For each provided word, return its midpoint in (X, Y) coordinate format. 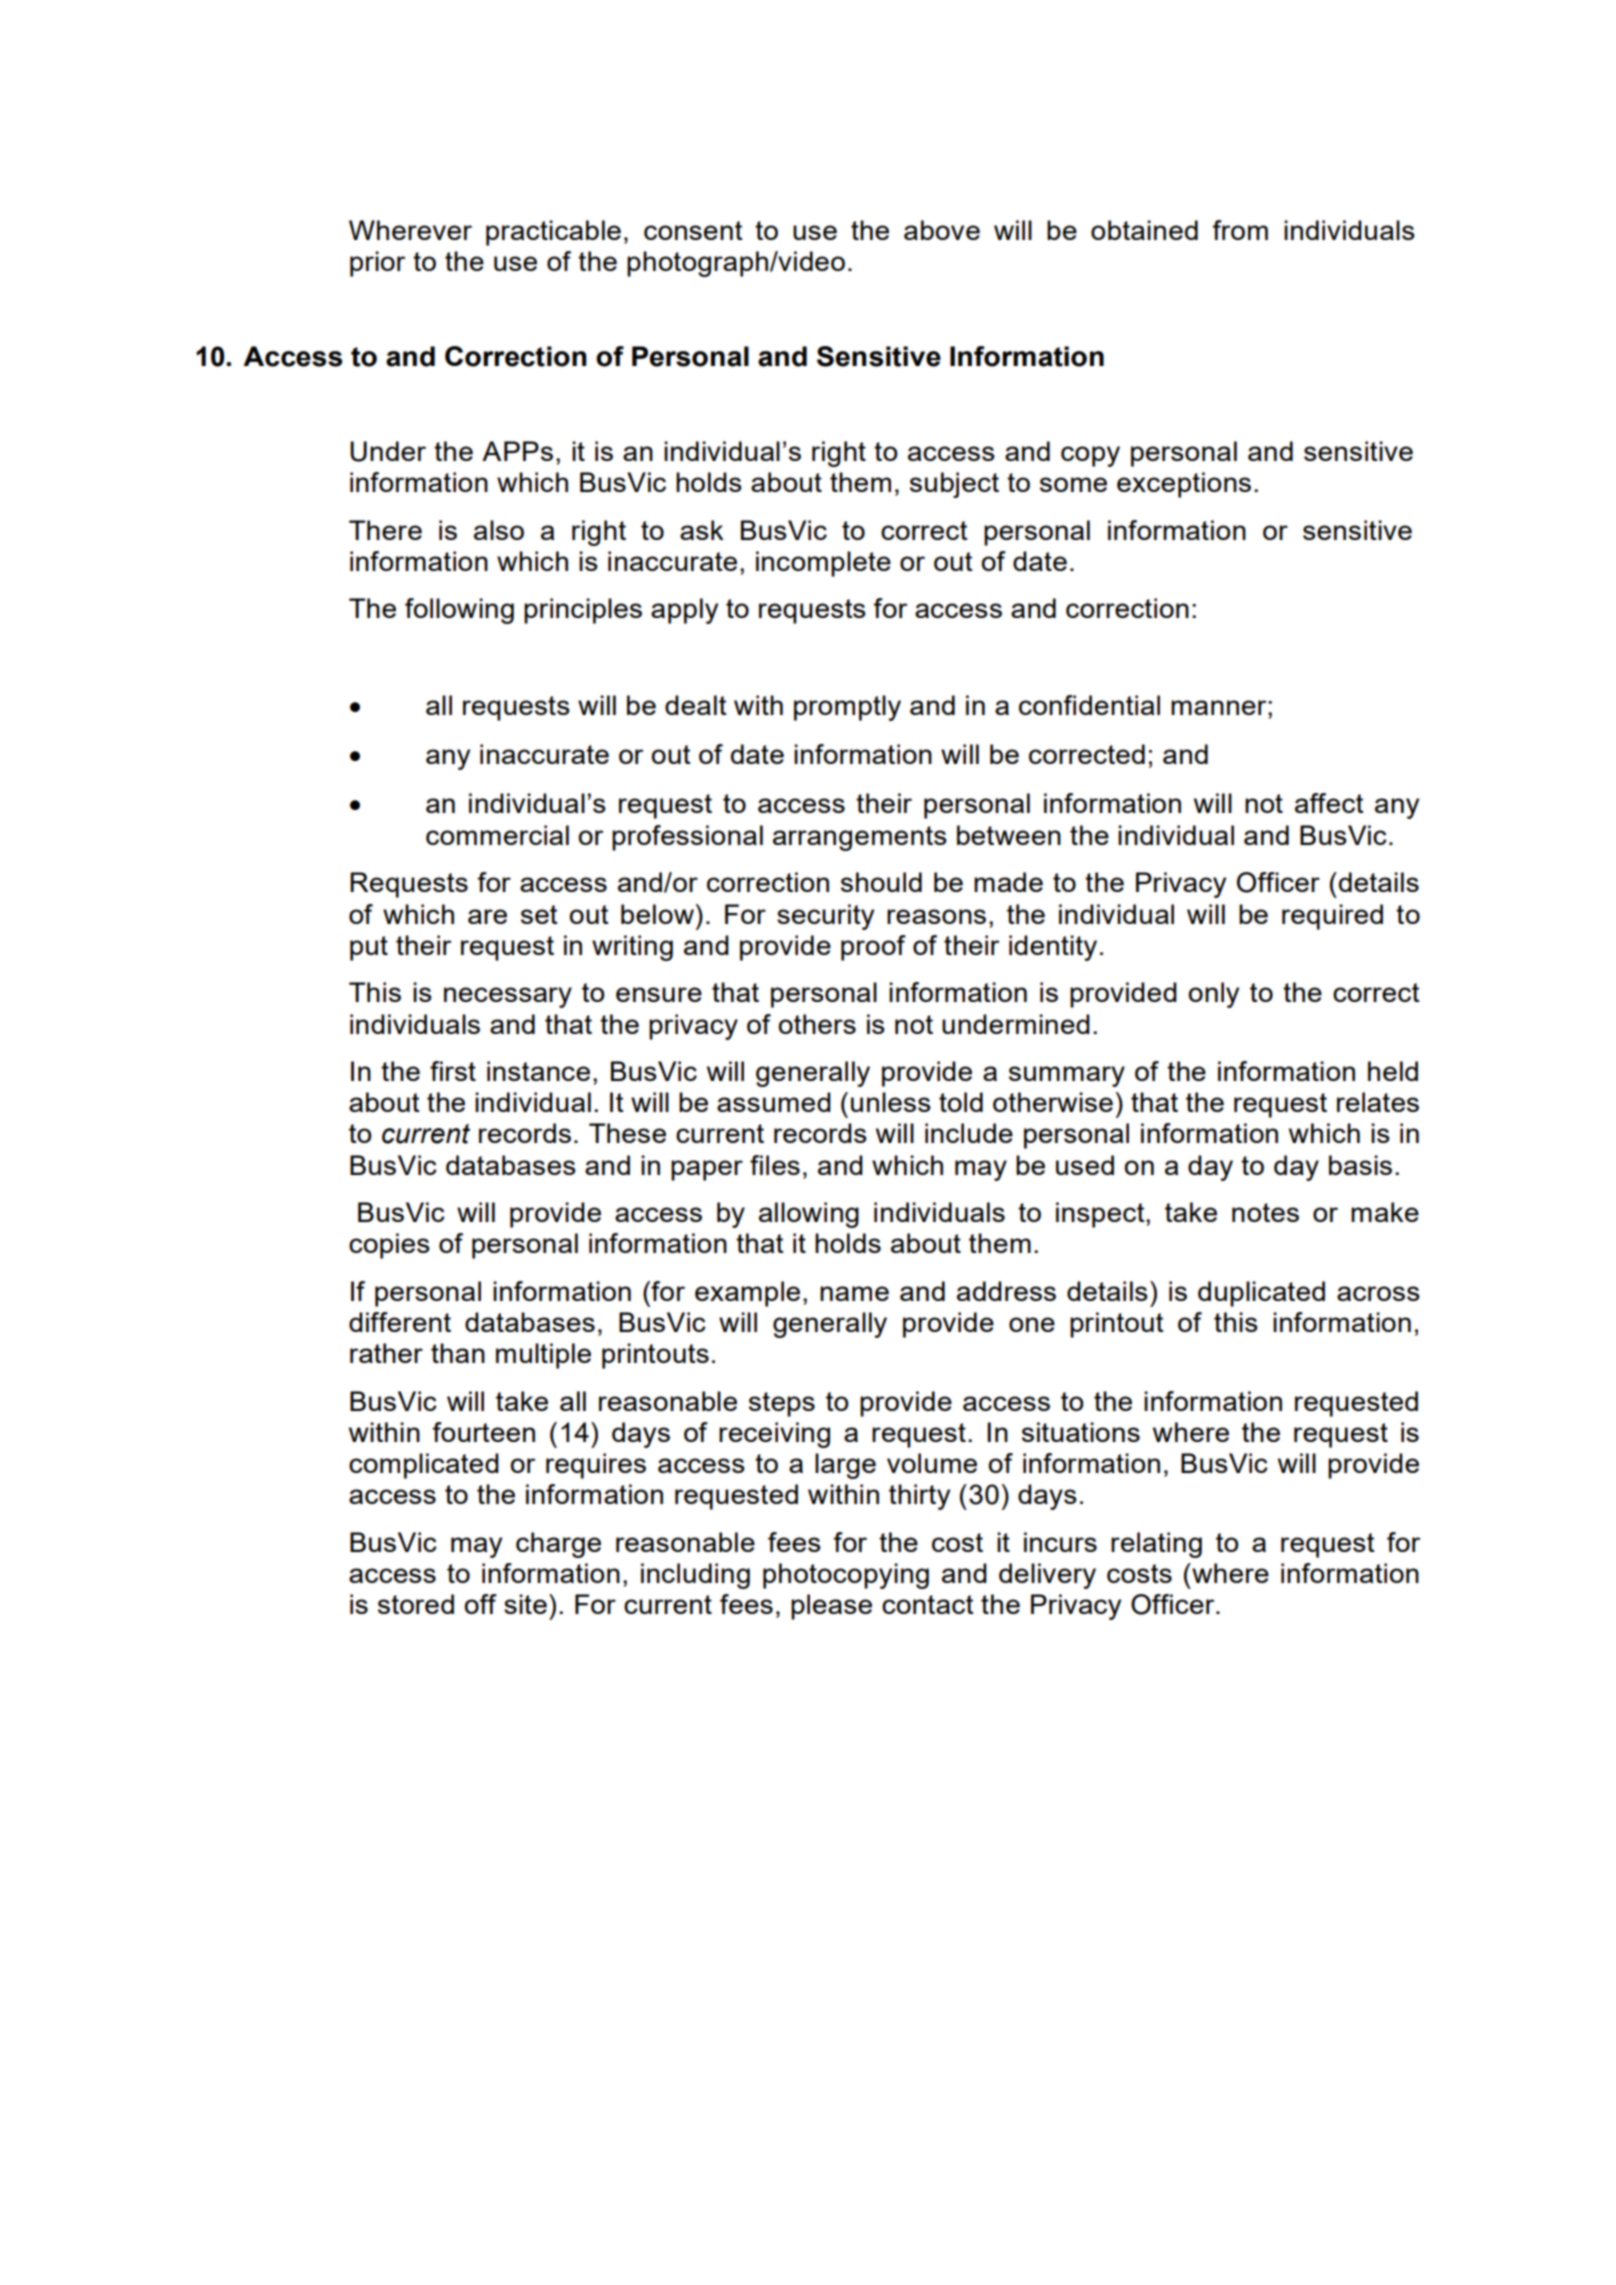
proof (873, 948)
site (525, 1604)
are (487, 916)
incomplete (823, 564)
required (1332, 917)
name (854, 1293)
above (942, 230)
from (1240, 230)
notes (1265, 1212)
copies (389, 1246)
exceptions (1184, 485)
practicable (553, 233)
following (459, 611)
